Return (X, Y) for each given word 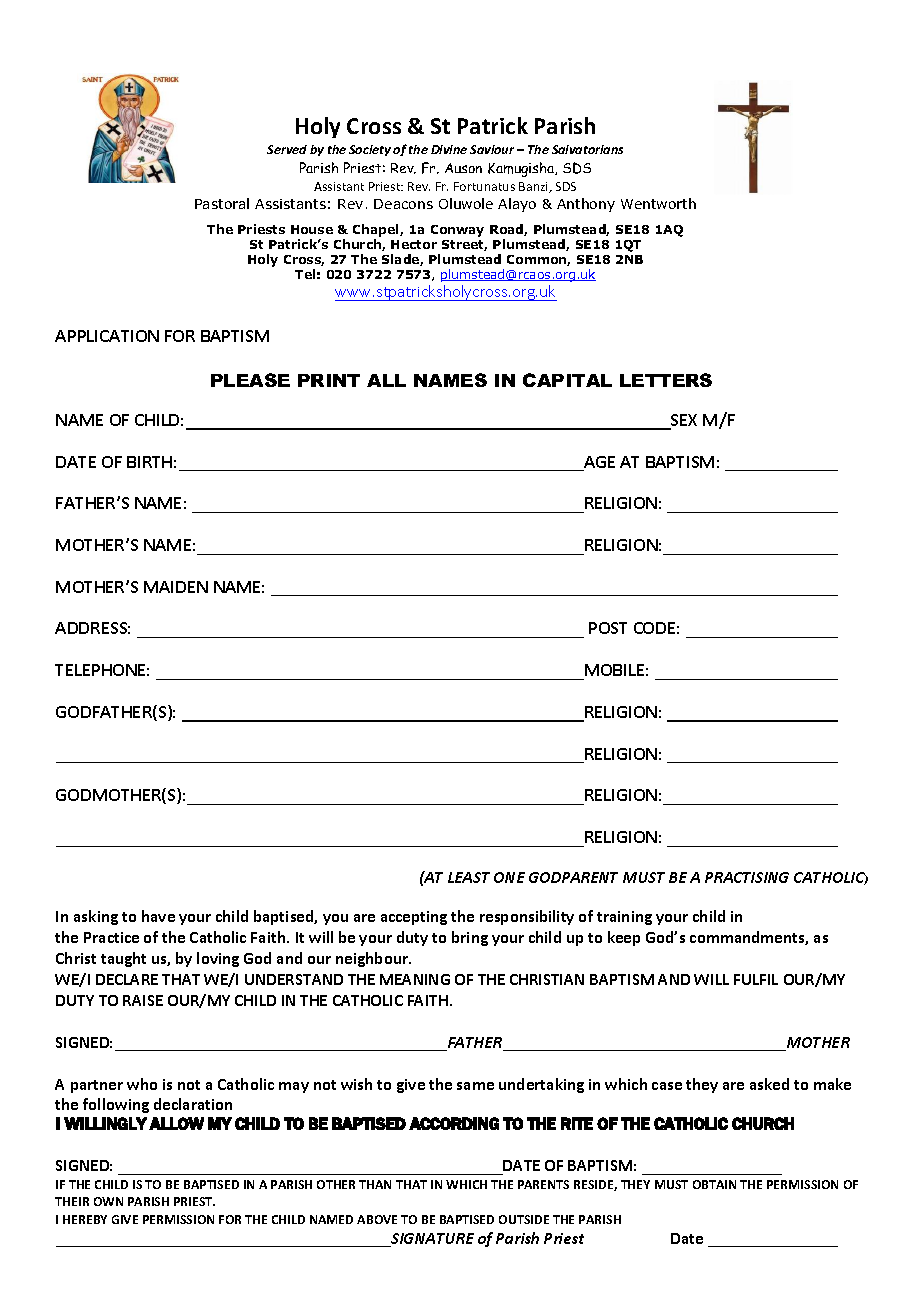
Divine (449, 149)
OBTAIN (714, 1184)
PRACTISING (747, 877)
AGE (598, 463)
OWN (108, 1201)
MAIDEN (176, 587)
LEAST (469, 877)
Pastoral (222, 203)
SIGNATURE (431, 1240)
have (158, 916)
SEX (683, 421)
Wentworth (658, 203)
